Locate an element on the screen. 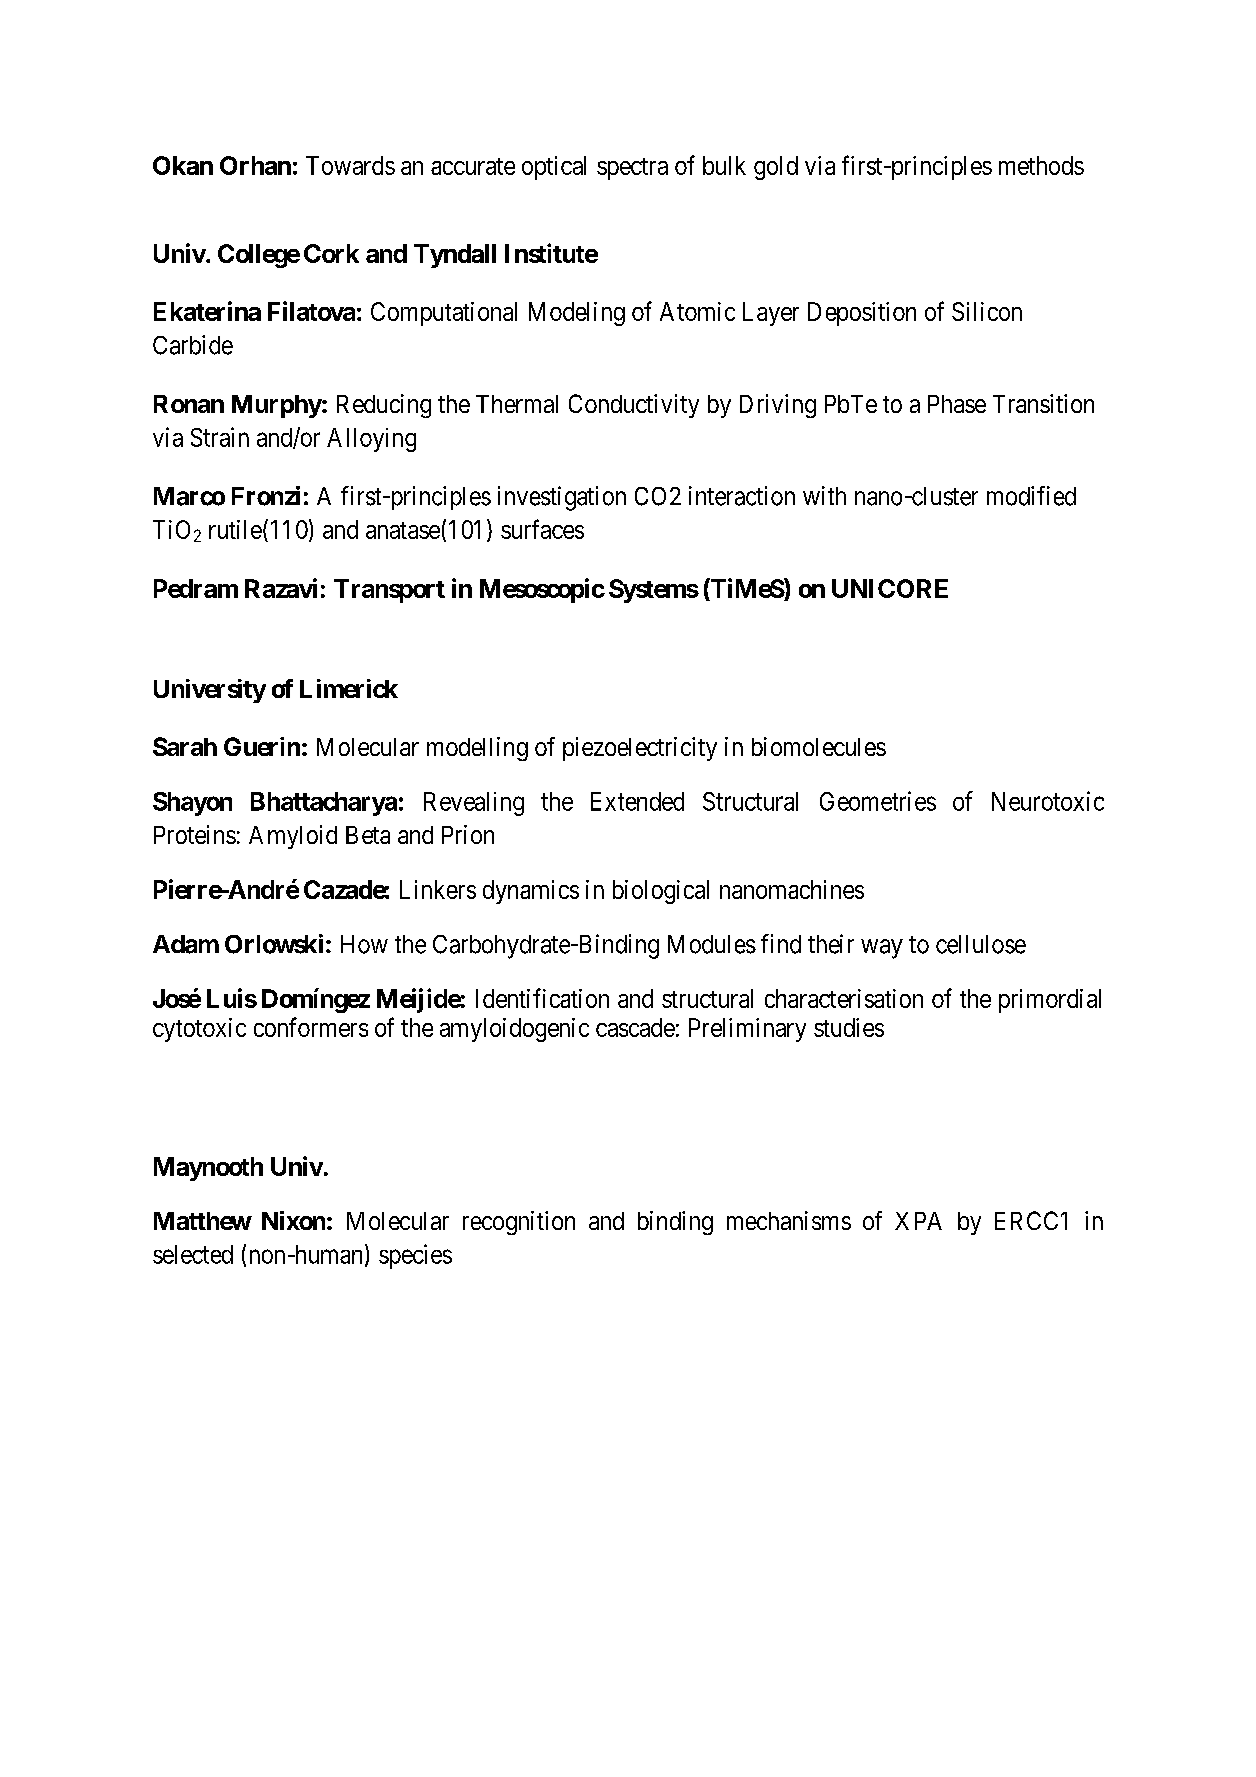 The width and height of the screenshot is (1256, 1777). biomolecules is located at coordinates (819, 746).
